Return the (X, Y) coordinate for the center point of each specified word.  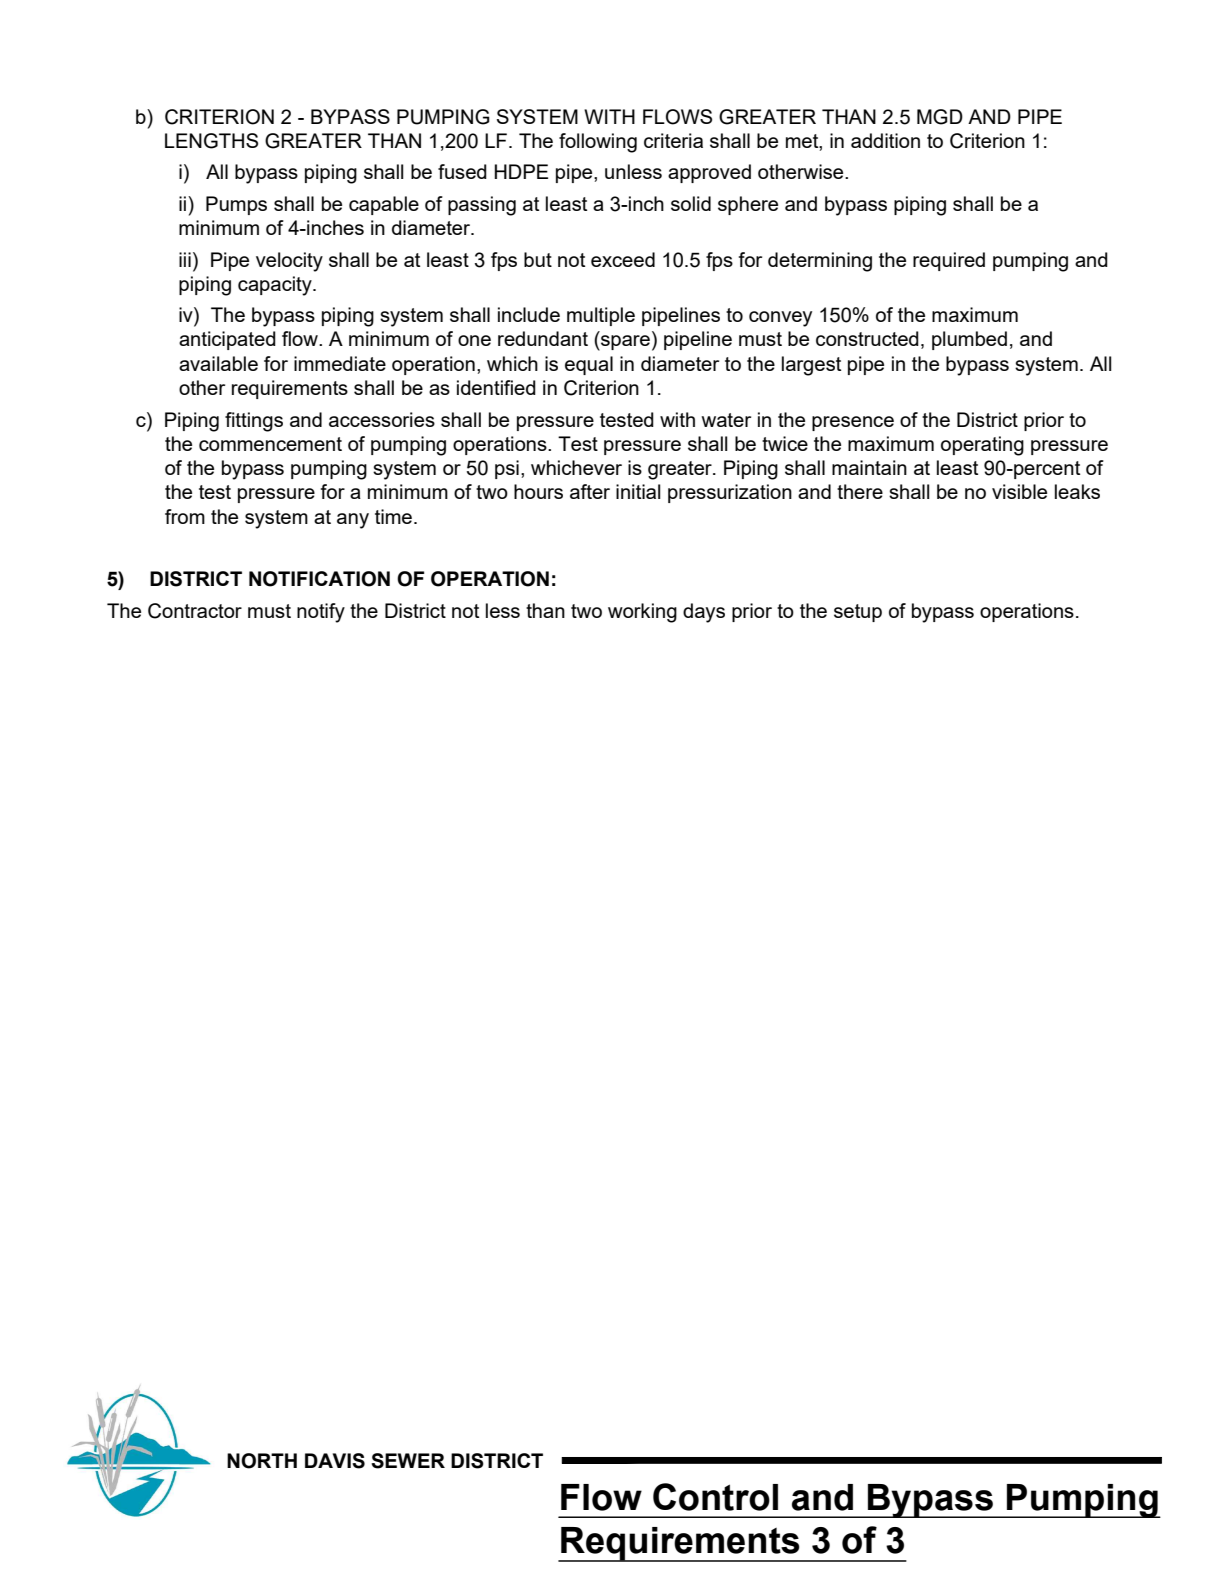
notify (321, 613)
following (598, 143)
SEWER (408, 1461)
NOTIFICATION (319, 579)
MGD (940, 117)
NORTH (262, 1461)
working (642, 613)
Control (715, 1497)
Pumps (236, 205)
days (704, 613)
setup (858, 613)
